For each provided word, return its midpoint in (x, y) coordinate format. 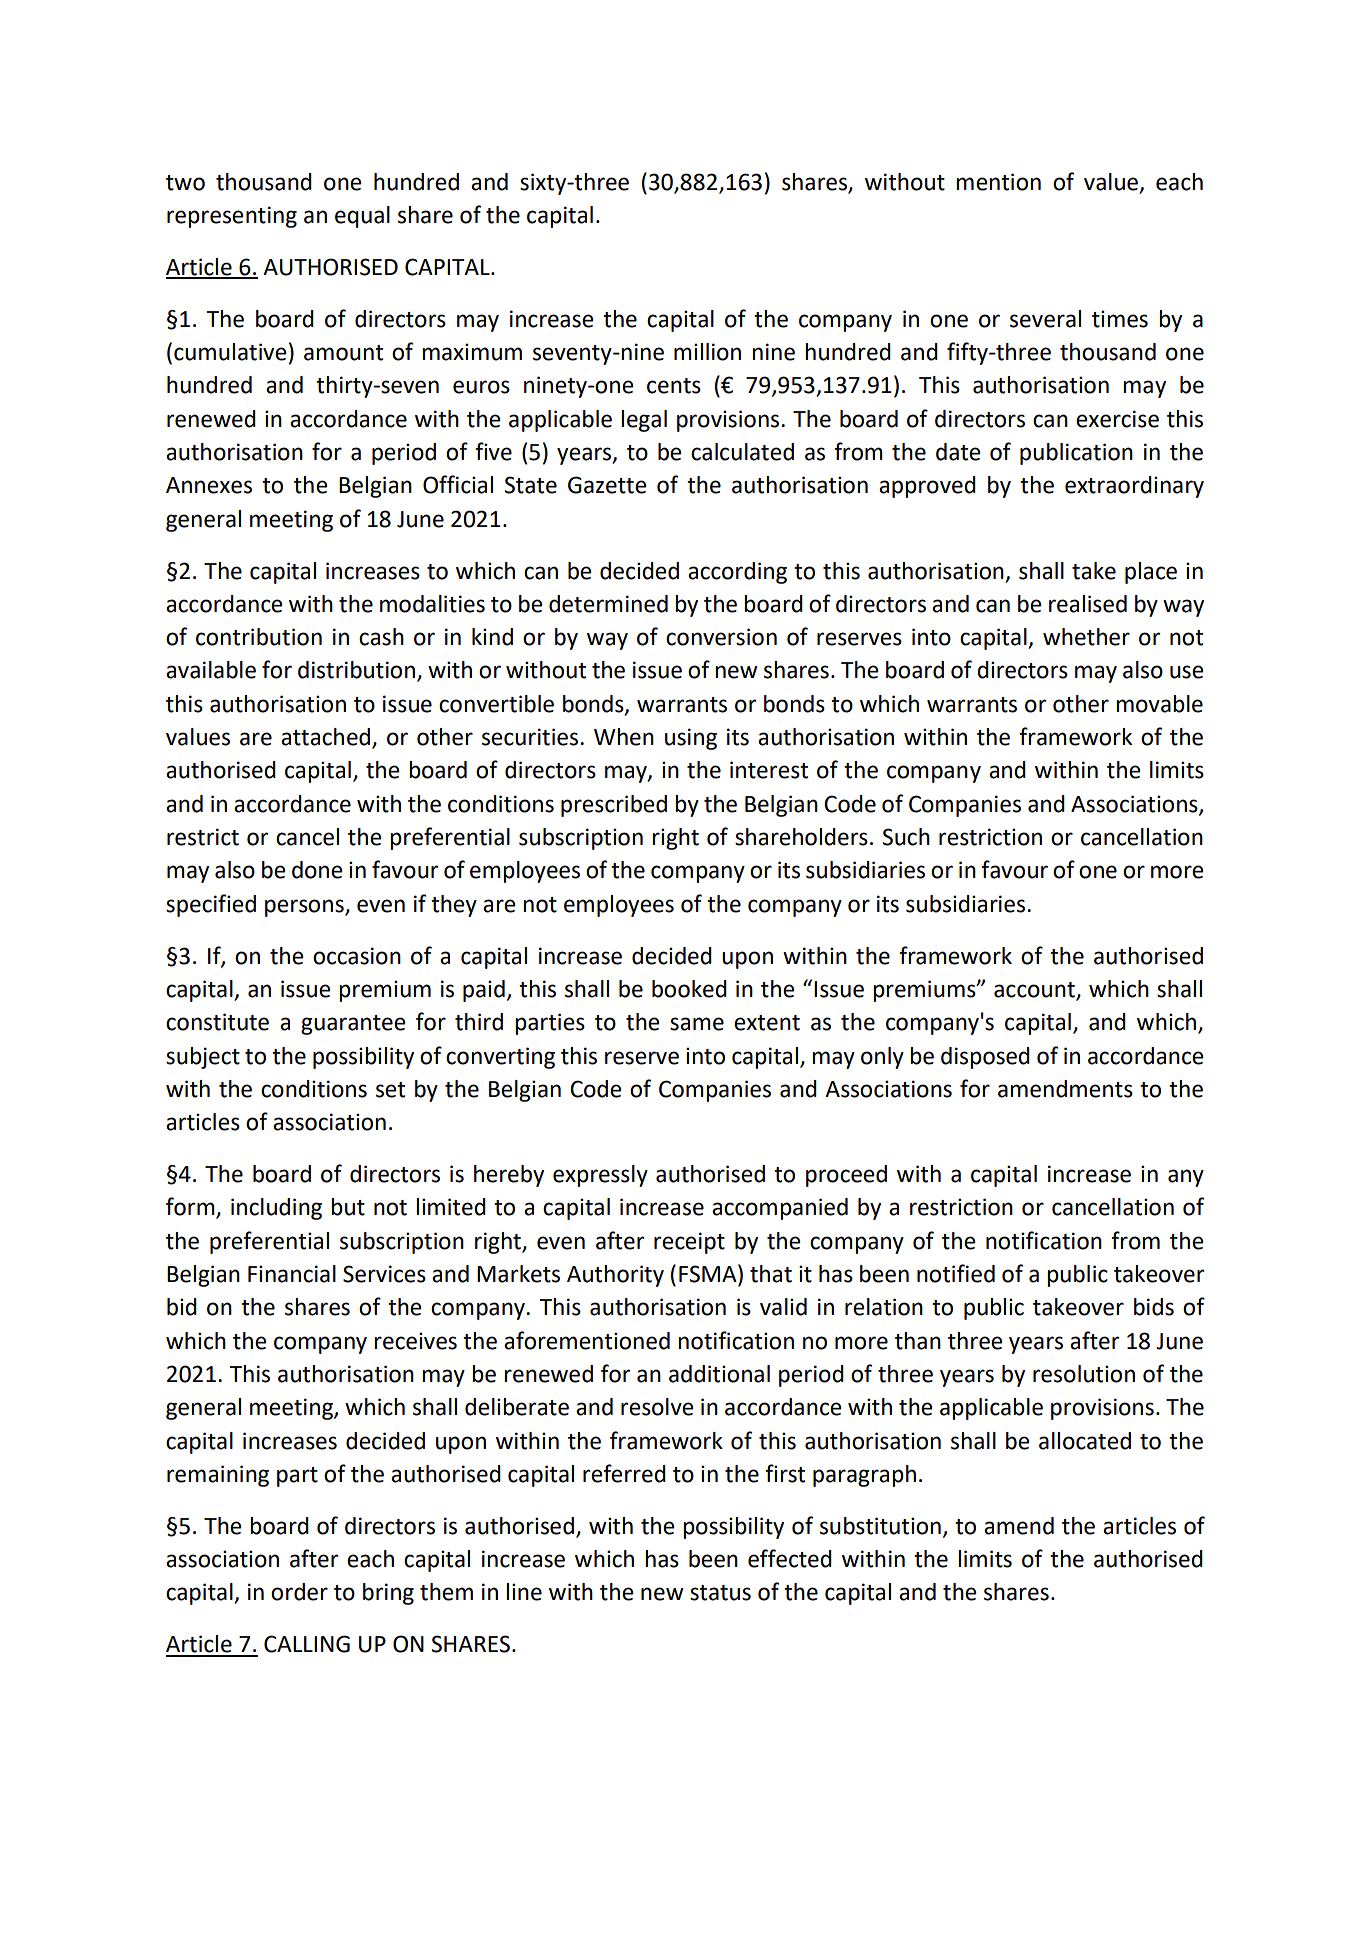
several (1045, 319)
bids (1154, 1307)
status (720, 1593)
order (299, 1592)
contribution (259, 637)
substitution (880, 1526)
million (707, 352)
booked (689, 989)
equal (362, 217)
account (1034, 990)
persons (305, 908)
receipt (689, 1243)
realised (1088, 604)
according (737, 573)
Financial (292, 1274)
